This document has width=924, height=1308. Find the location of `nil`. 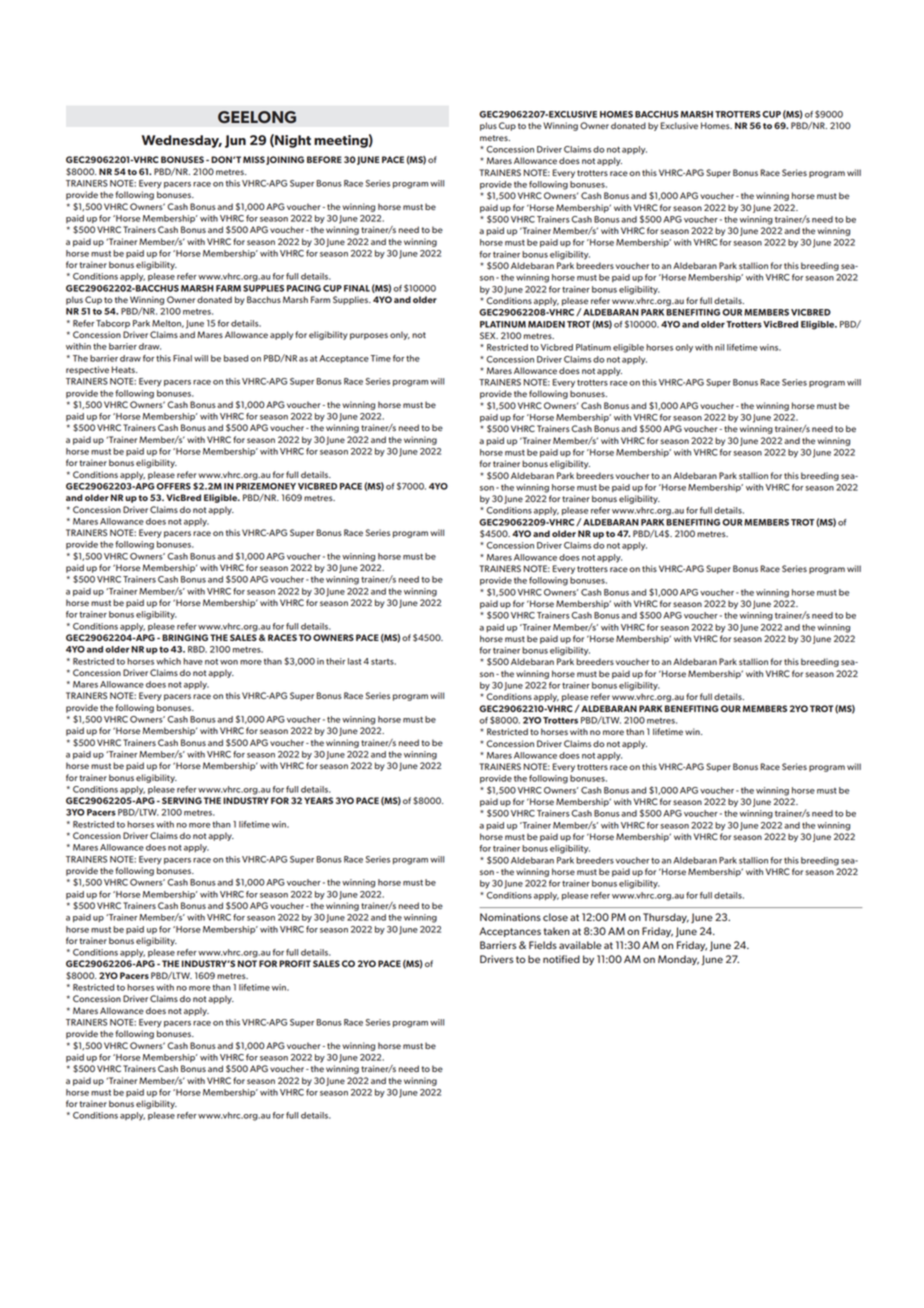

nil is located at coordinates (719, 347).
